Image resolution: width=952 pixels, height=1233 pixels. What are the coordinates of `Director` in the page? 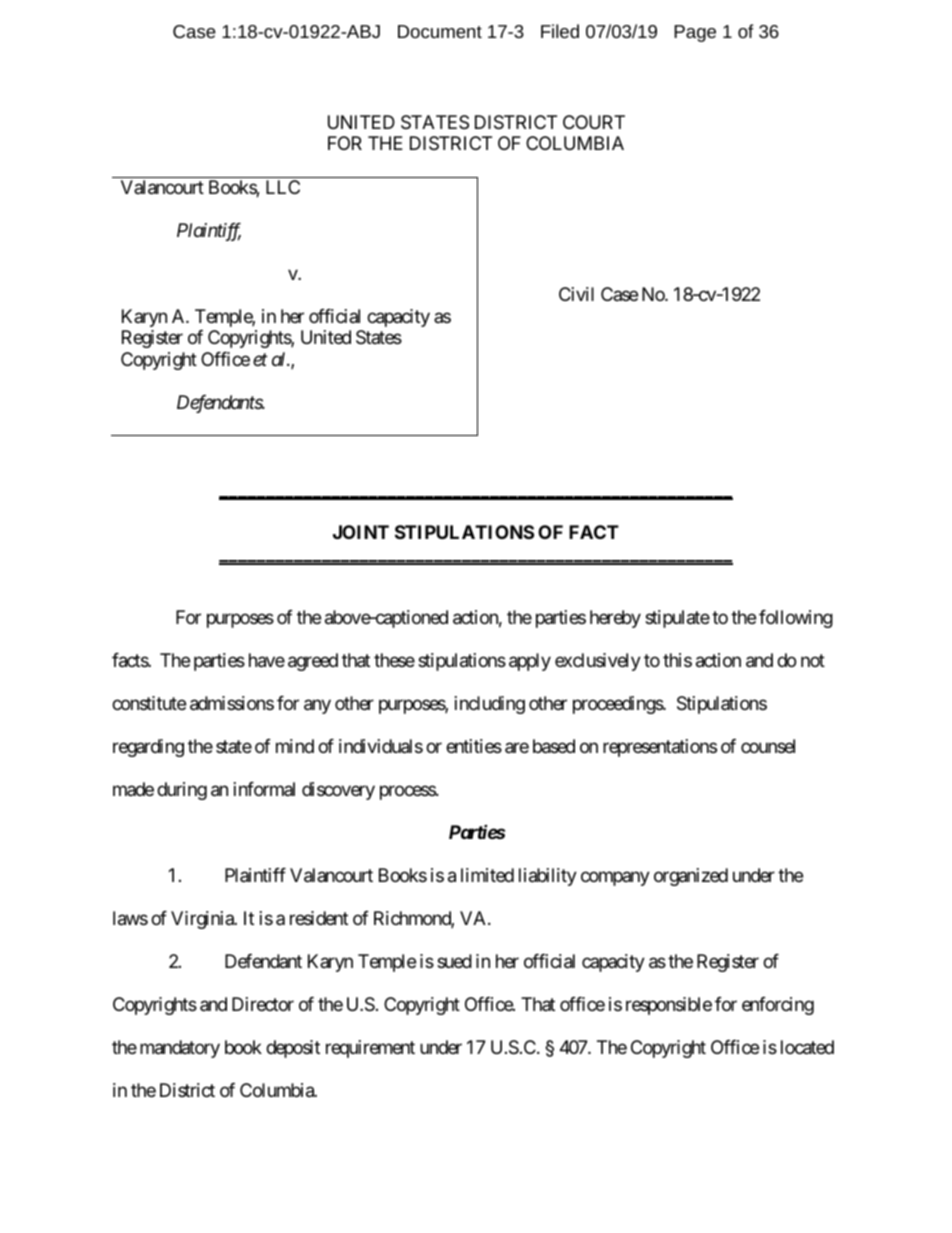 It's located at (263, 1004).
